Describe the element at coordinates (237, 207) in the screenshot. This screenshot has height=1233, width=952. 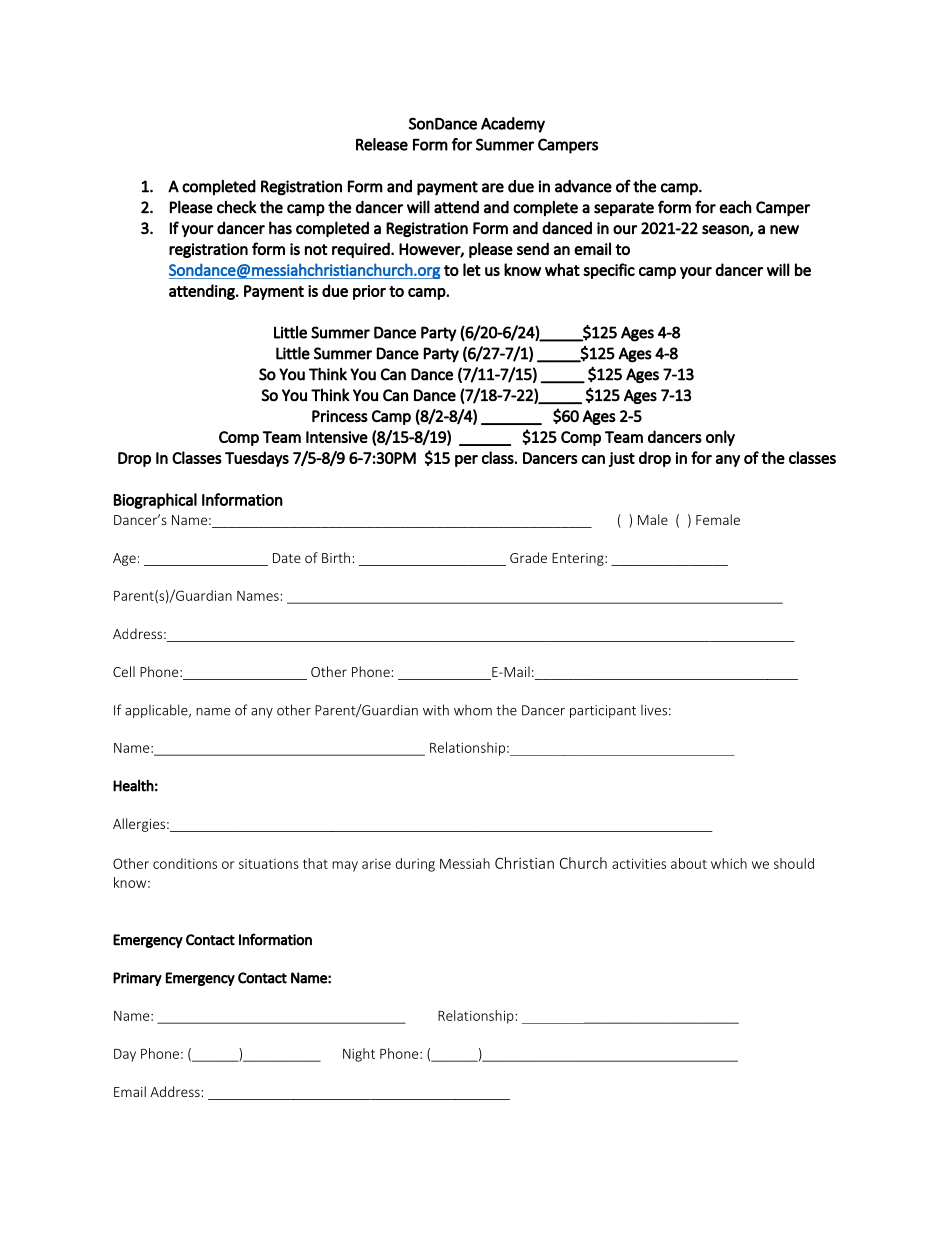
I see `check` at that location.
